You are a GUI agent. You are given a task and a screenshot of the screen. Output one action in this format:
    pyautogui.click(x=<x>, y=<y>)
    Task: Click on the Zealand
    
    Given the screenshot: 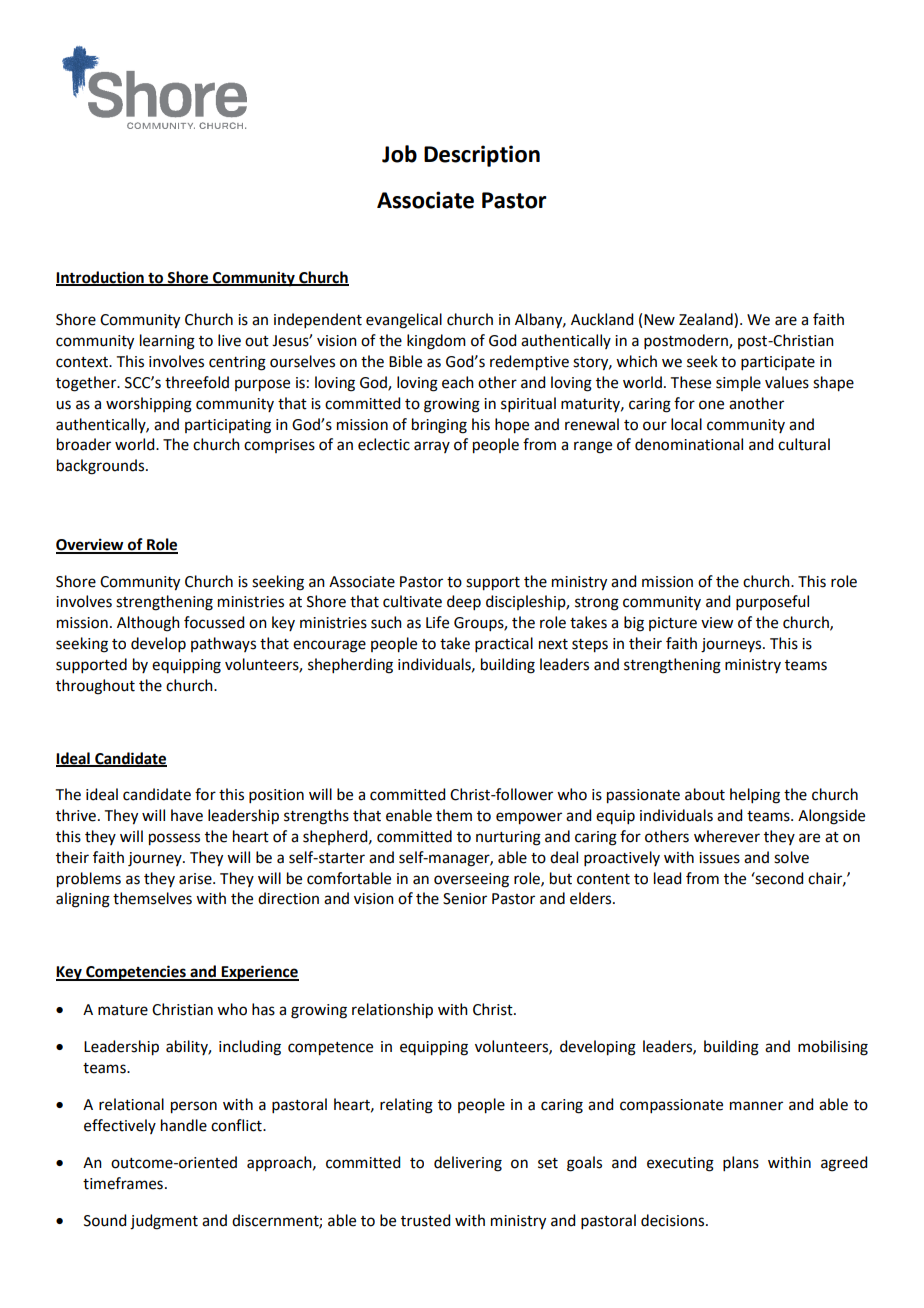 What is the action you would take?
    pyautogui.click(x=707, y=320)
